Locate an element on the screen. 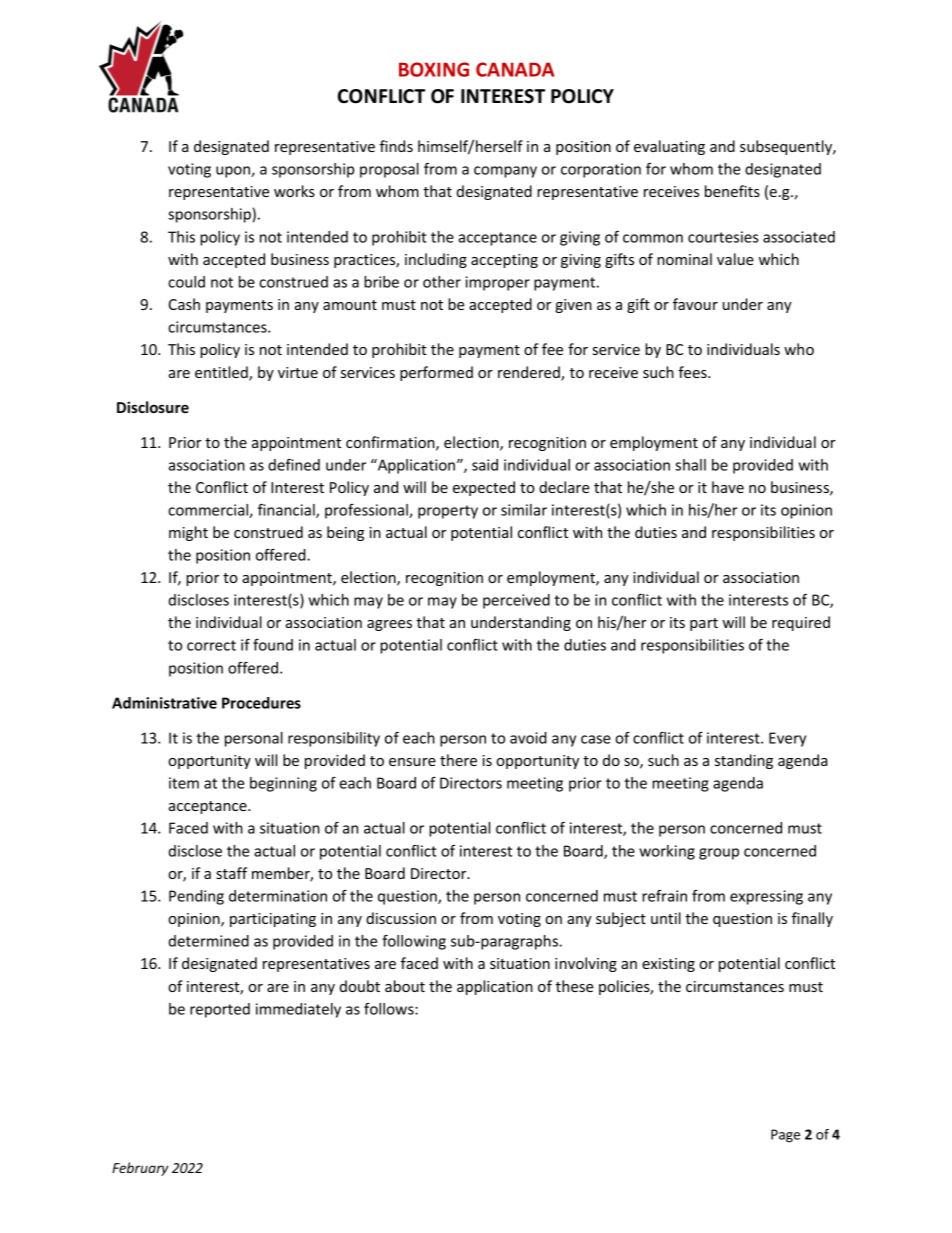  February is located at coordinates (140, 1169).
